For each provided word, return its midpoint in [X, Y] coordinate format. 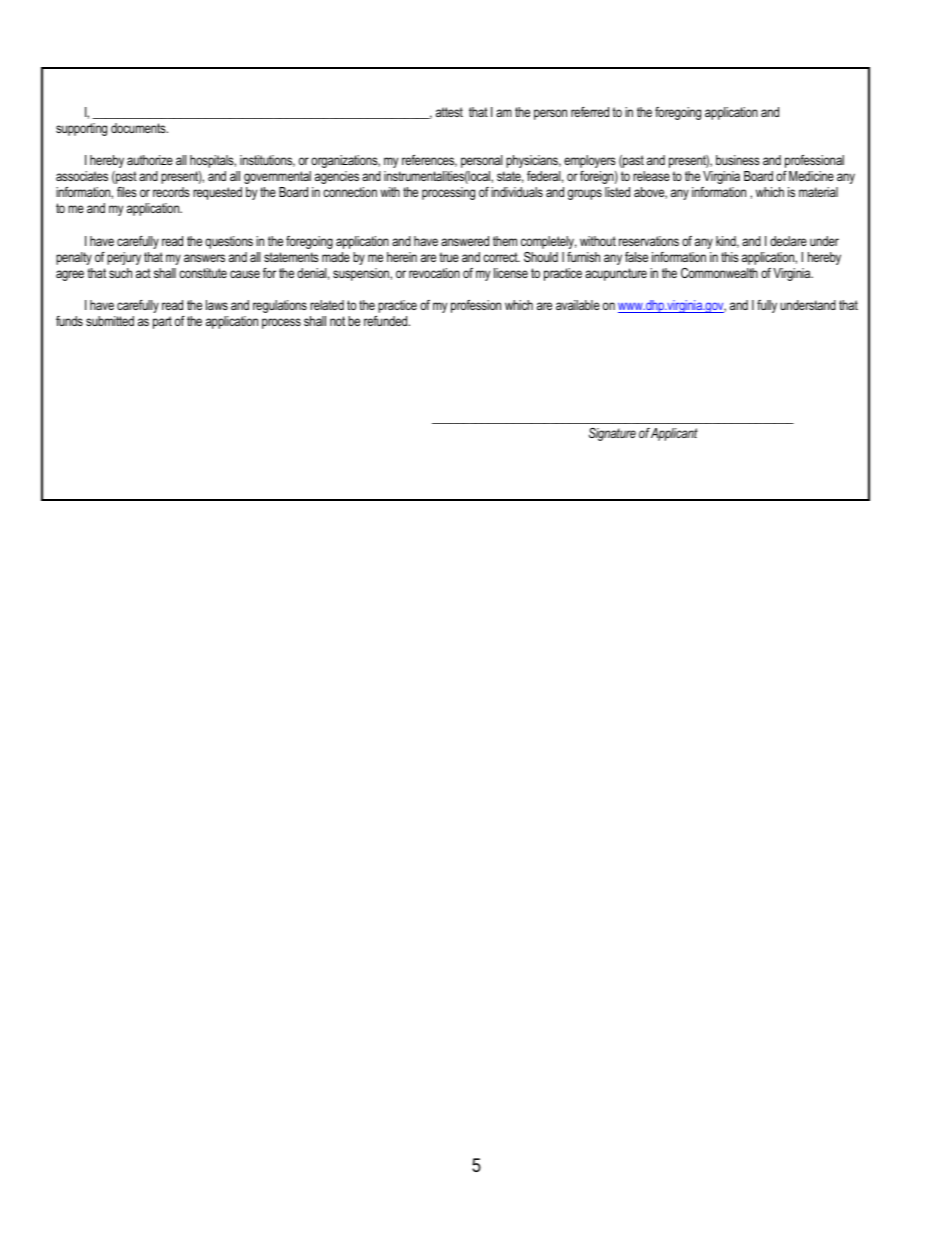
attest [449, 112]
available [578, 305]
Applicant [674, 434]
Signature [612, 434]
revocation [434, 273]
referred [590, 112]
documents [139, 128]
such [120, 273]
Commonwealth [719, 273]
